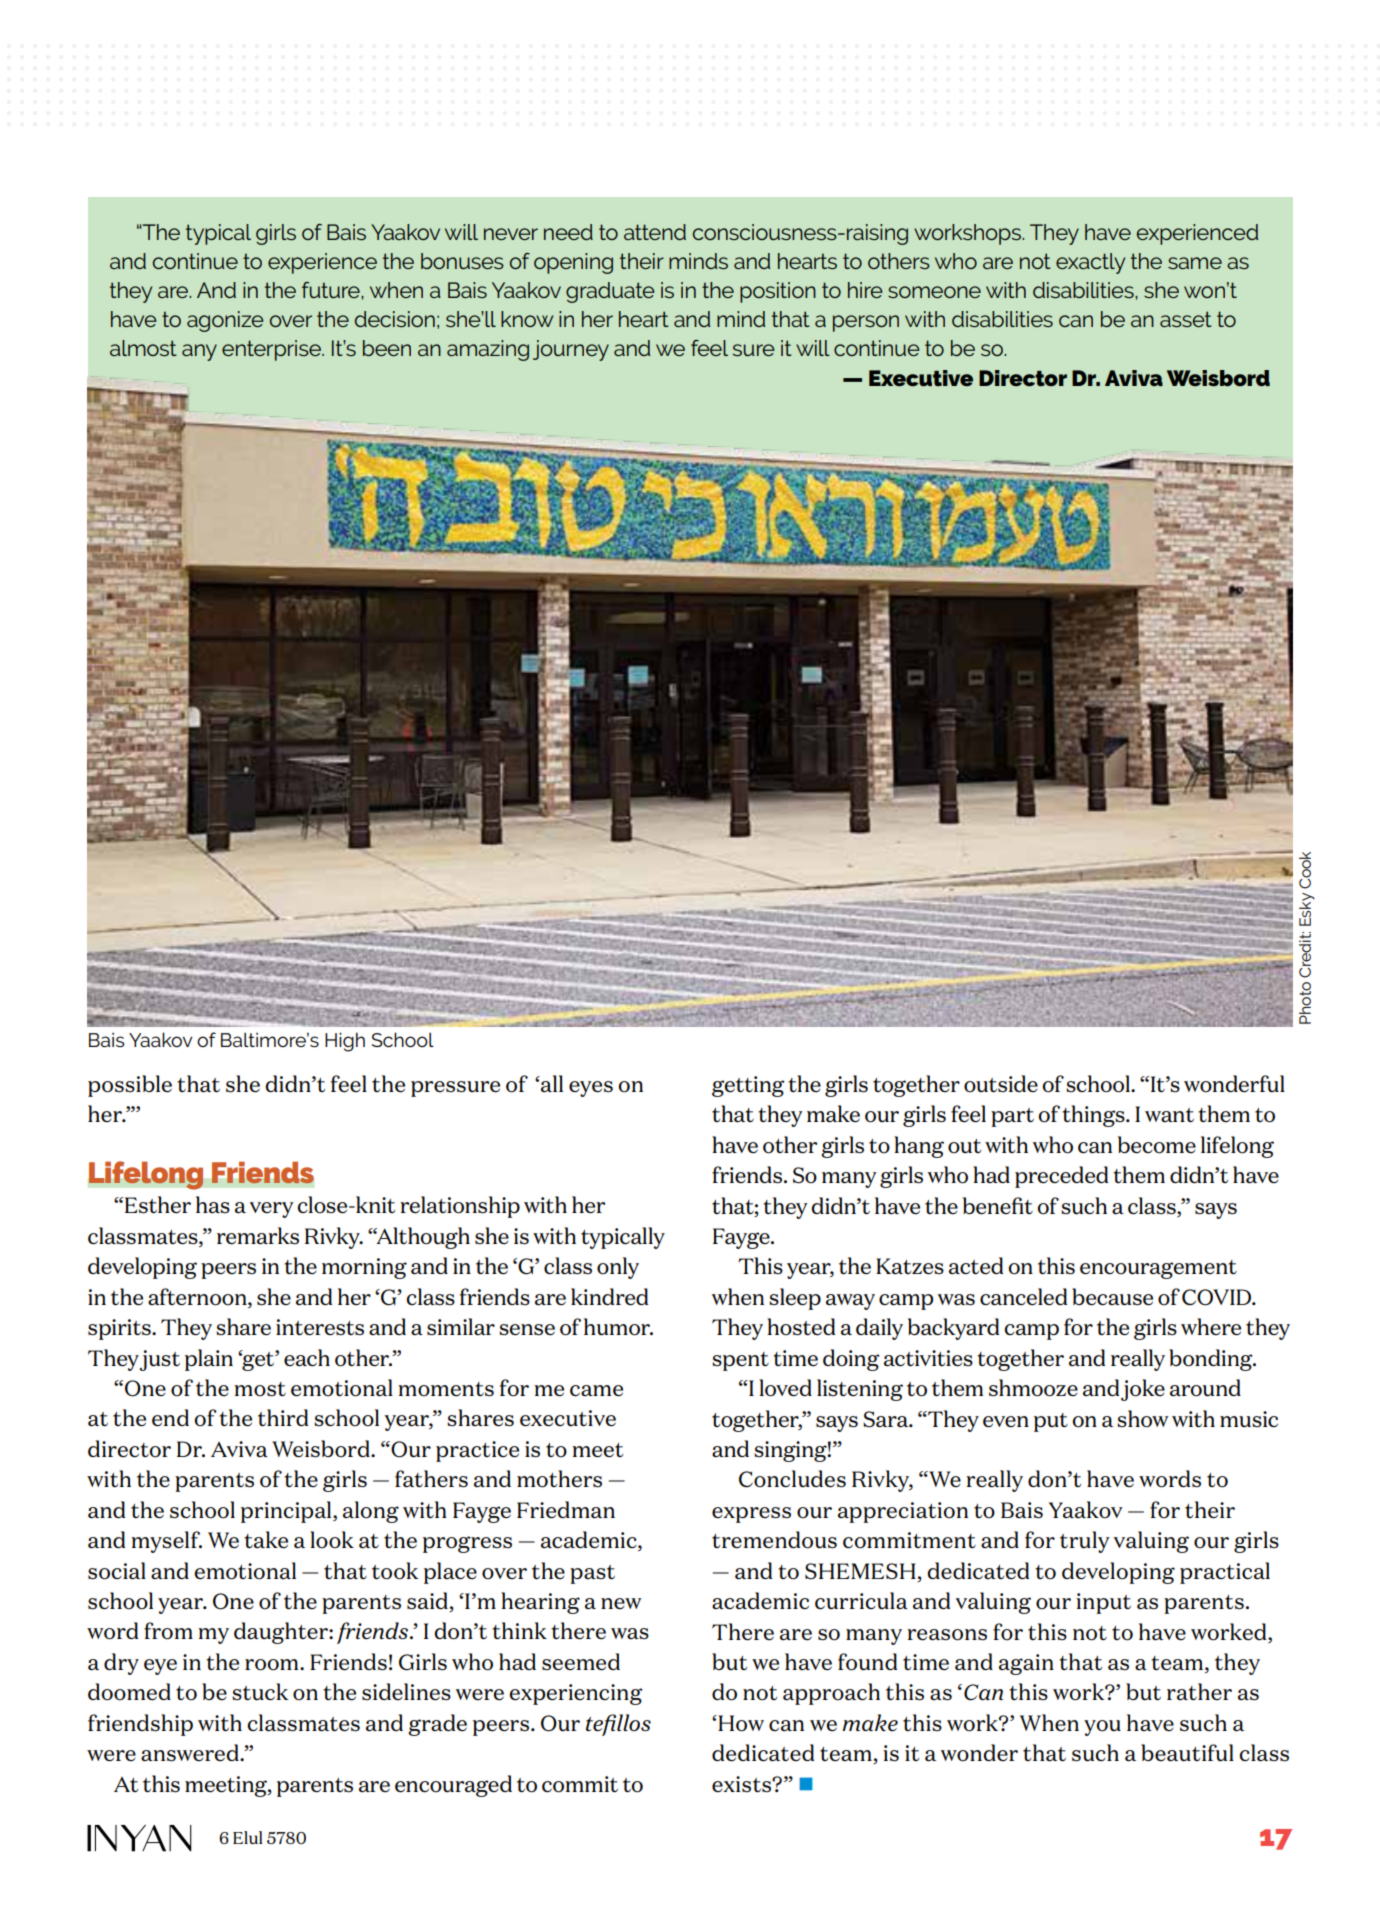 This screenshot has width=1380, height=1906. What do you see at coordinates (571, 350) in the screenshot?
I see `journey` at bounding box center [571, 350].
